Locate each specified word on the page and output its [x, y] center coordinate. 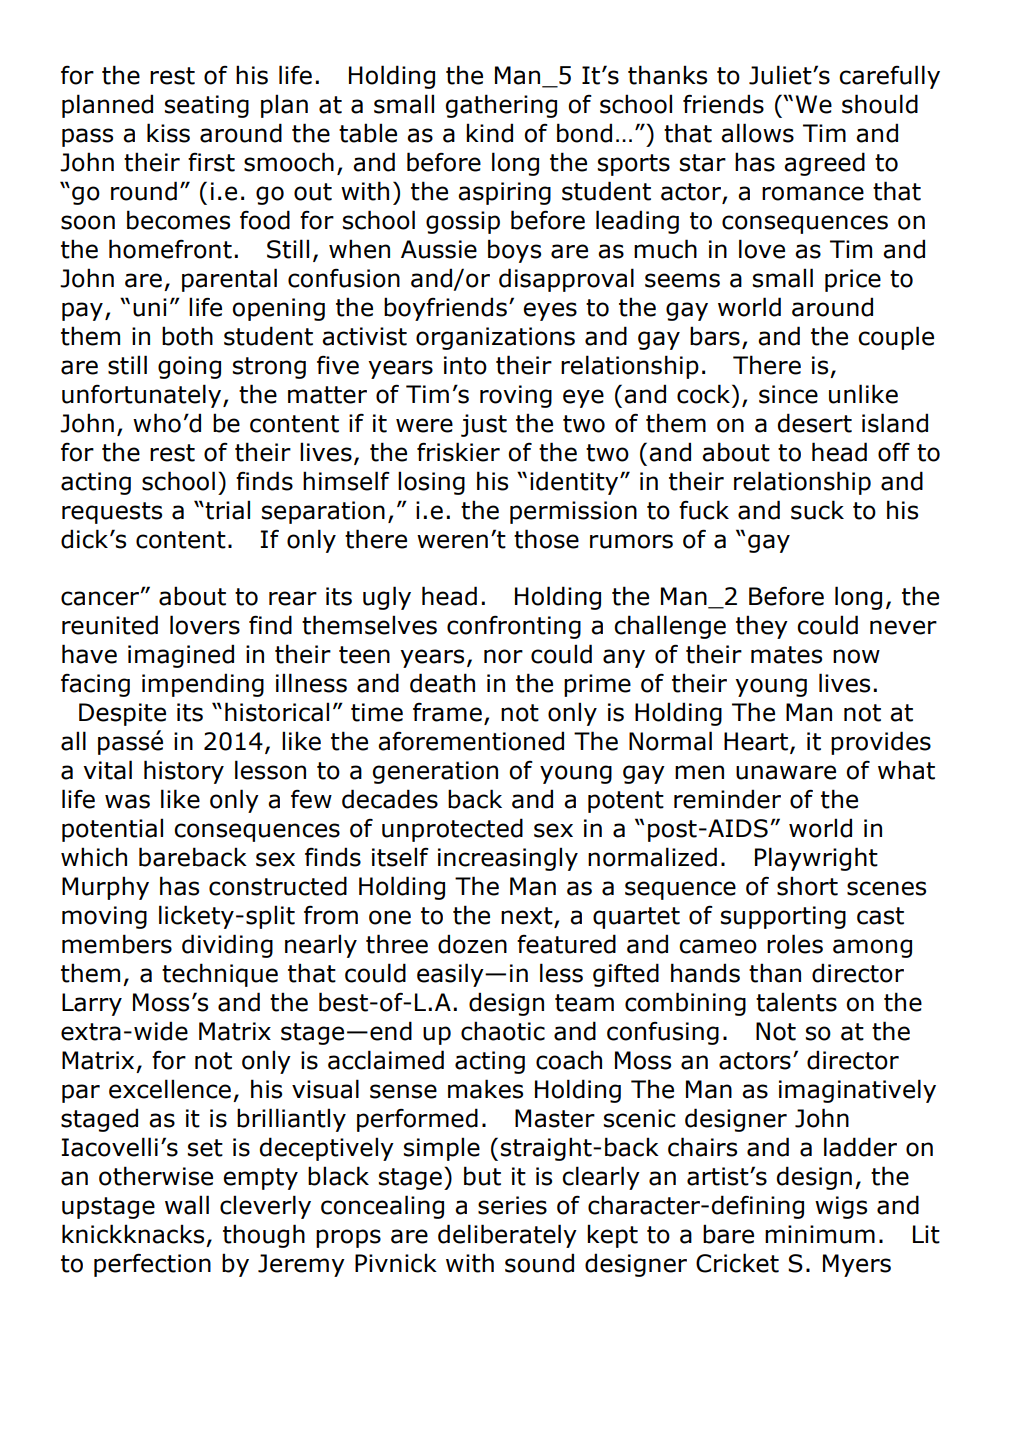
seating [207, 106]
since [788, 394]
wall [187, 1205]
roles [795, 944]
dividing [227, 946]
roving [516, 396]
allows [757, 133]
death [442, 683]
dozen [472, 944]
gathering [501, 106]
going [189, 367]
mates [786, 655]
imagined [181, 656]
